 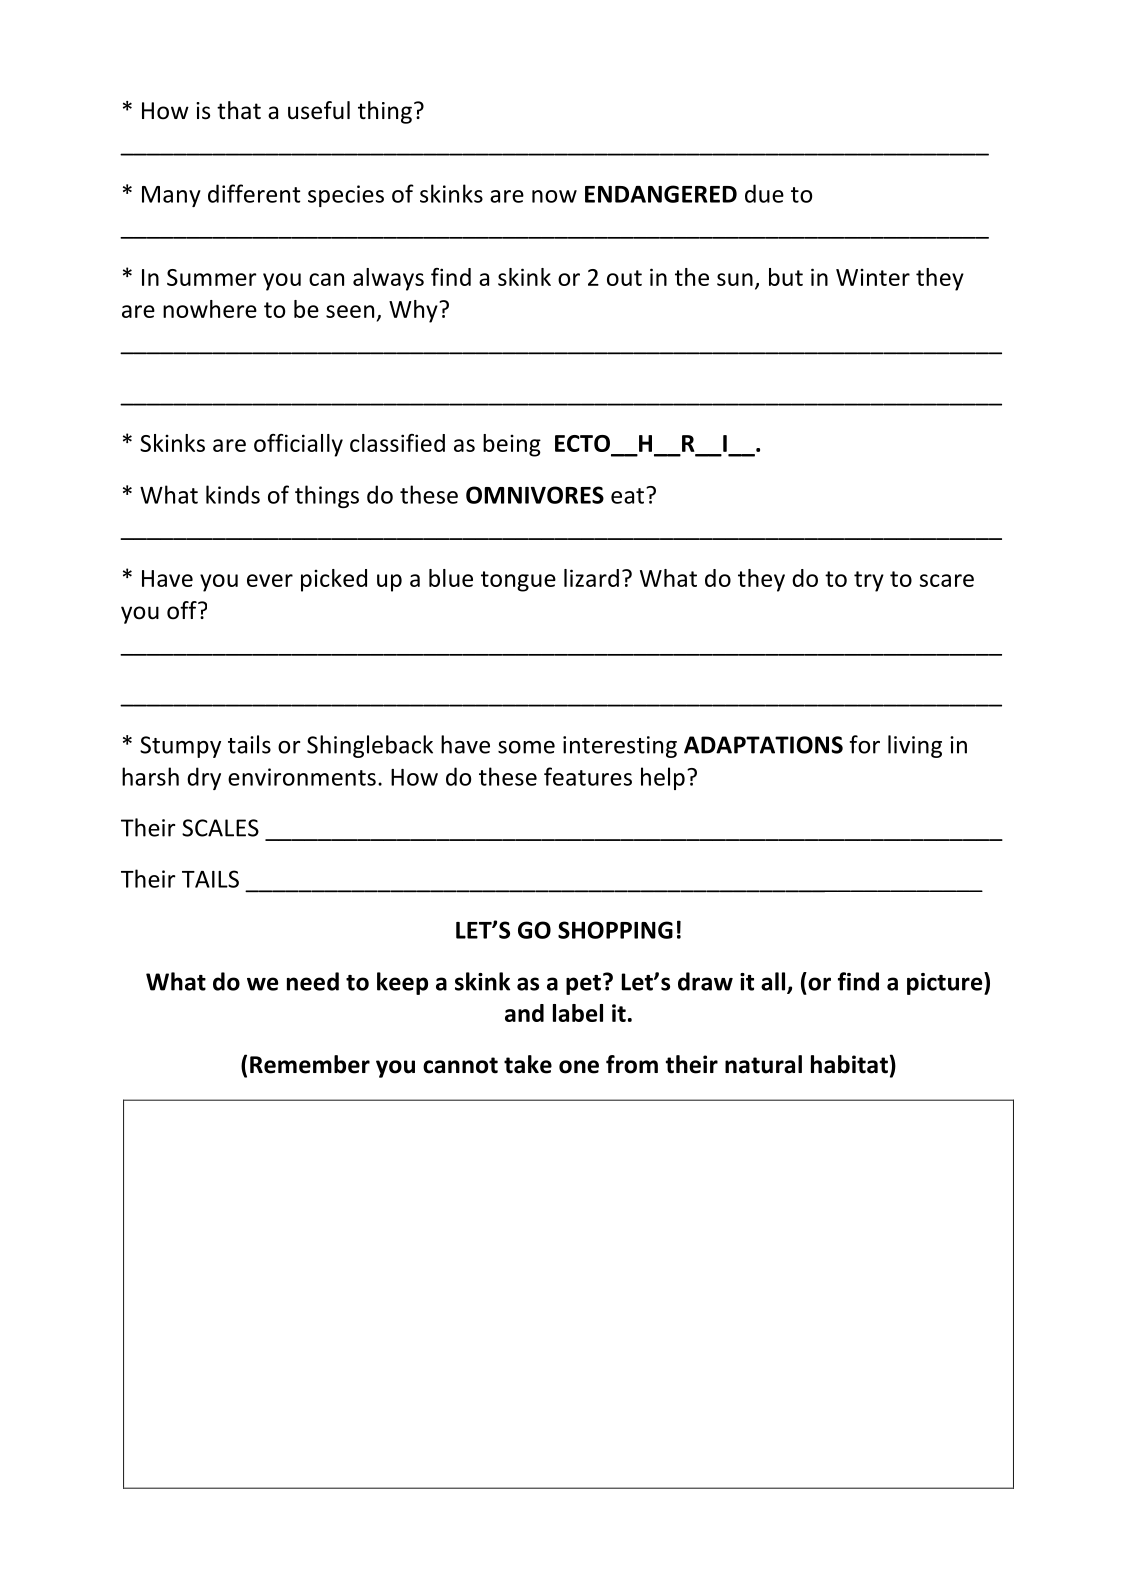 I want to click on nowhere, so click(x=210, y=309).
